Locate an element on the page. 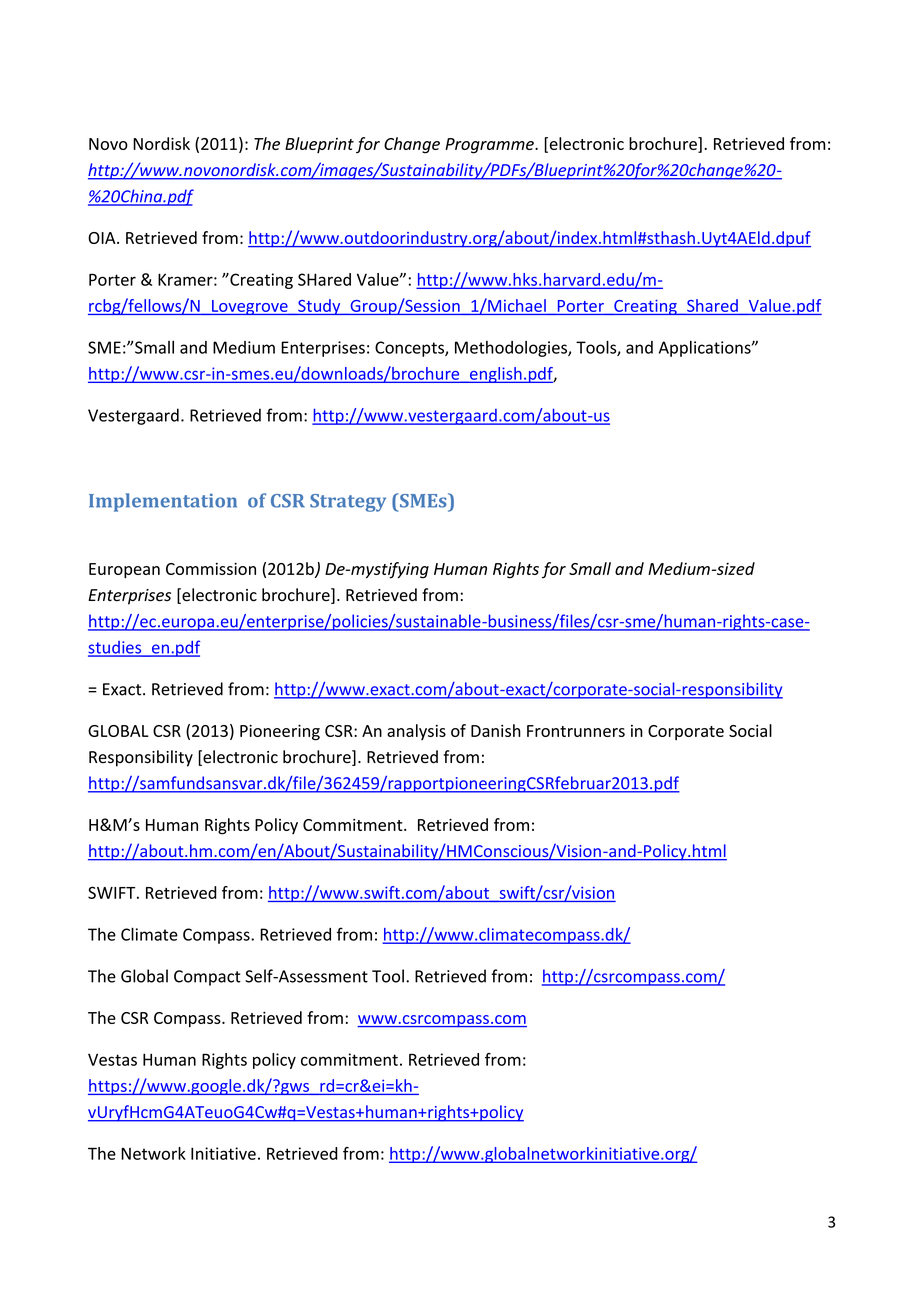  Compact is located at coordinates (207, 978).
